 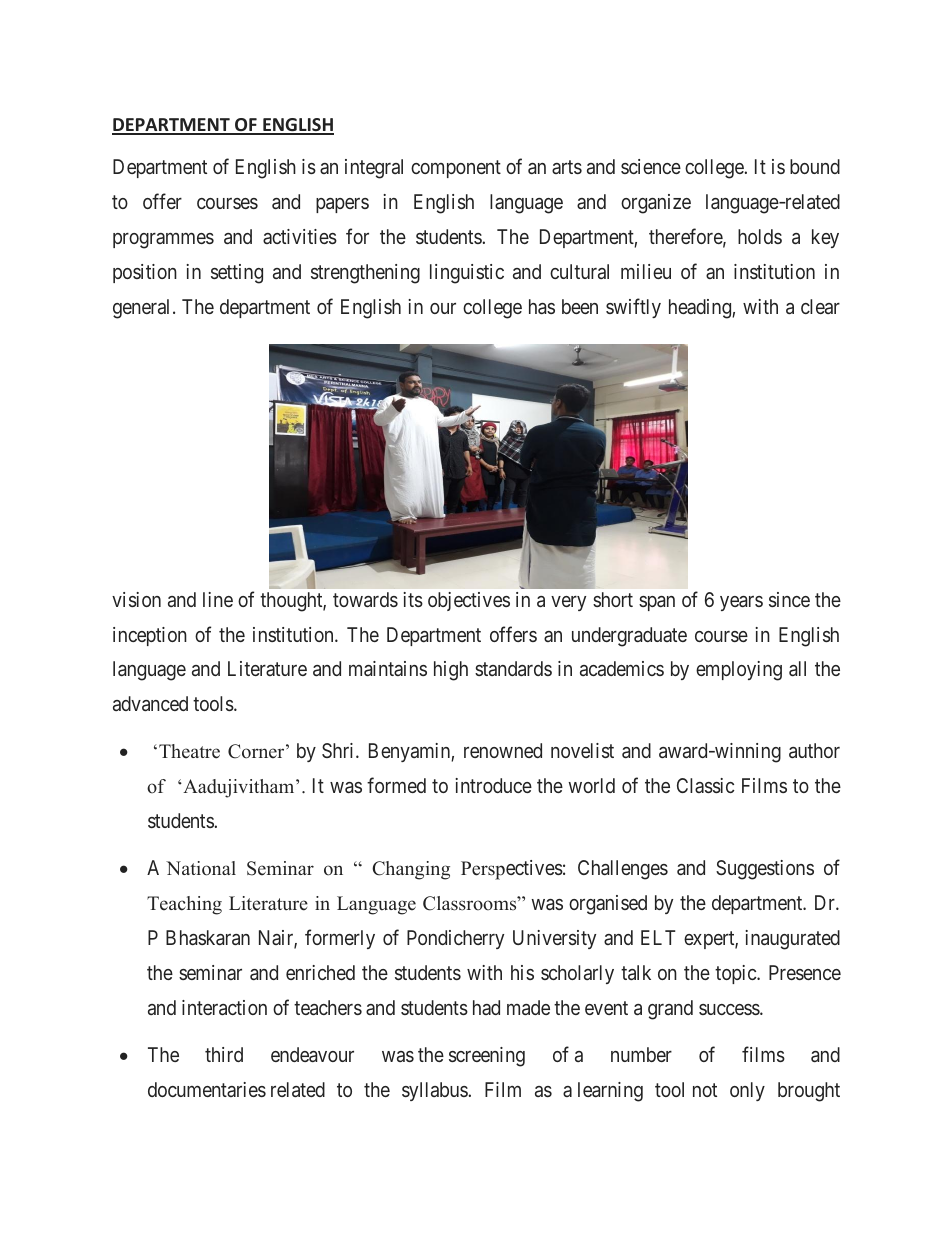 What do you see at coordinates (741, 603) in the image?
I see `years` at bounding box center [741, 603].
